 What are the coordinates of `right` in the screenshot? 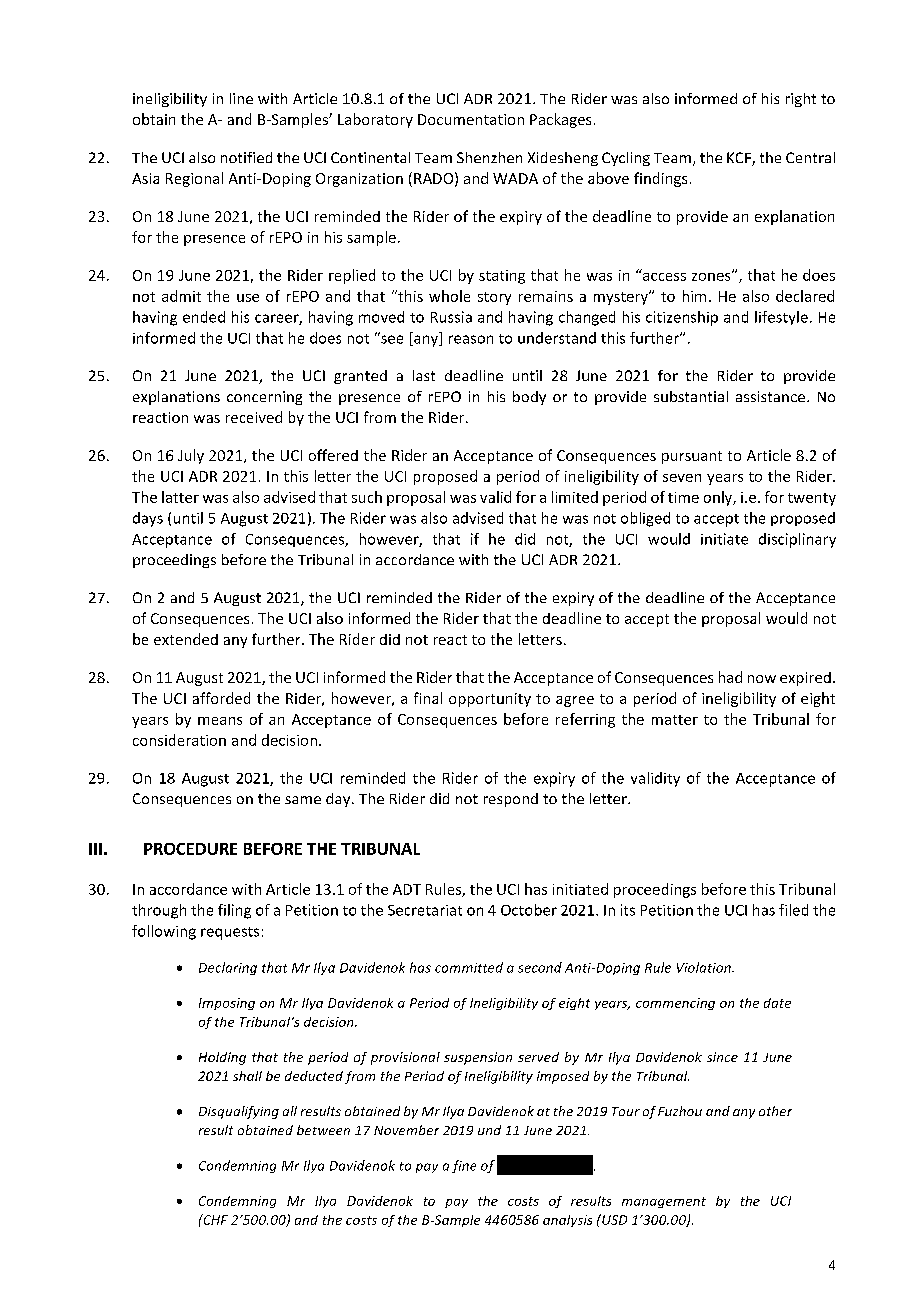 It's located at (801, 100).
